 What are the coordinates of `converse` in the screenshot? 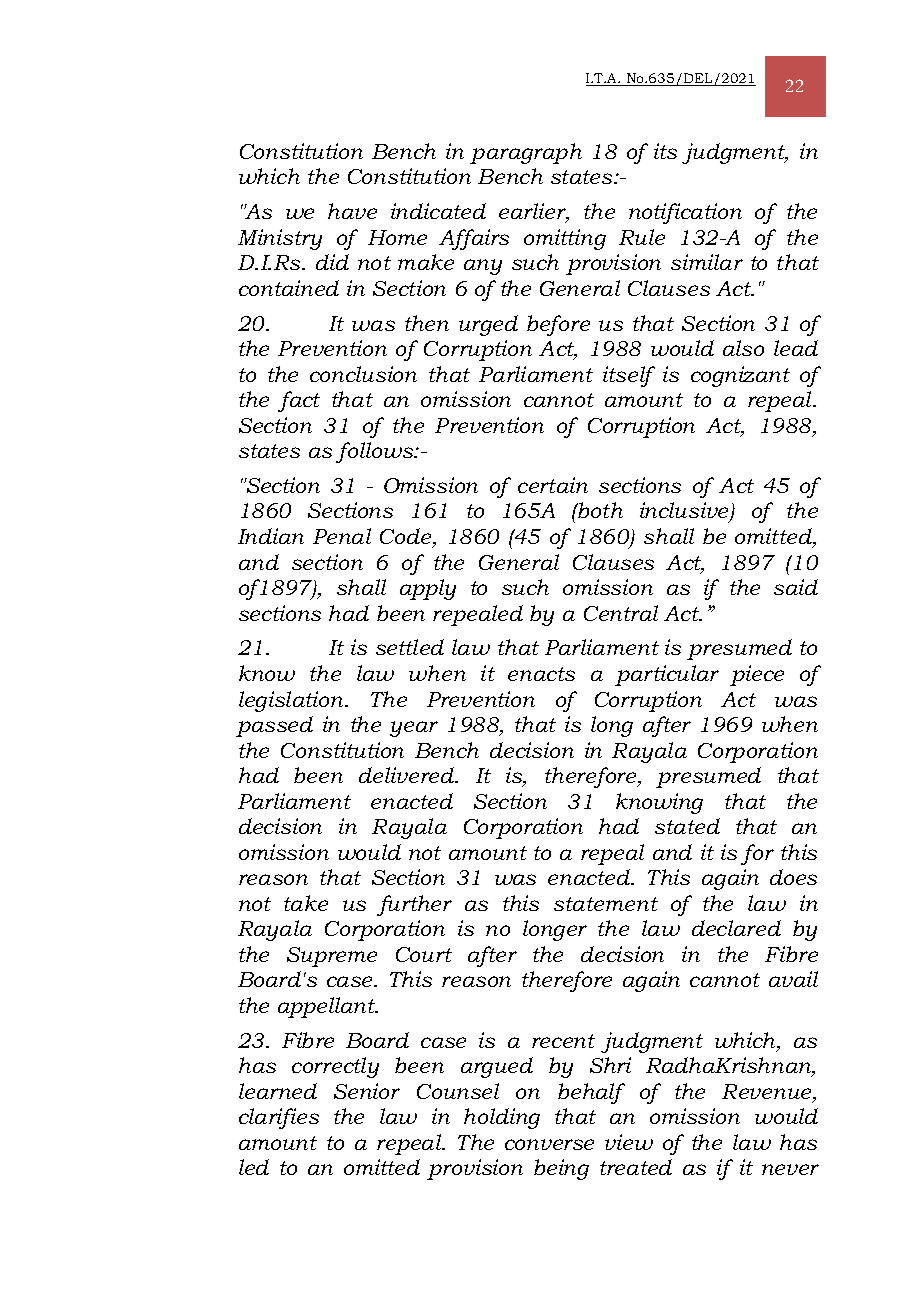 It's located at (549, 1144).
